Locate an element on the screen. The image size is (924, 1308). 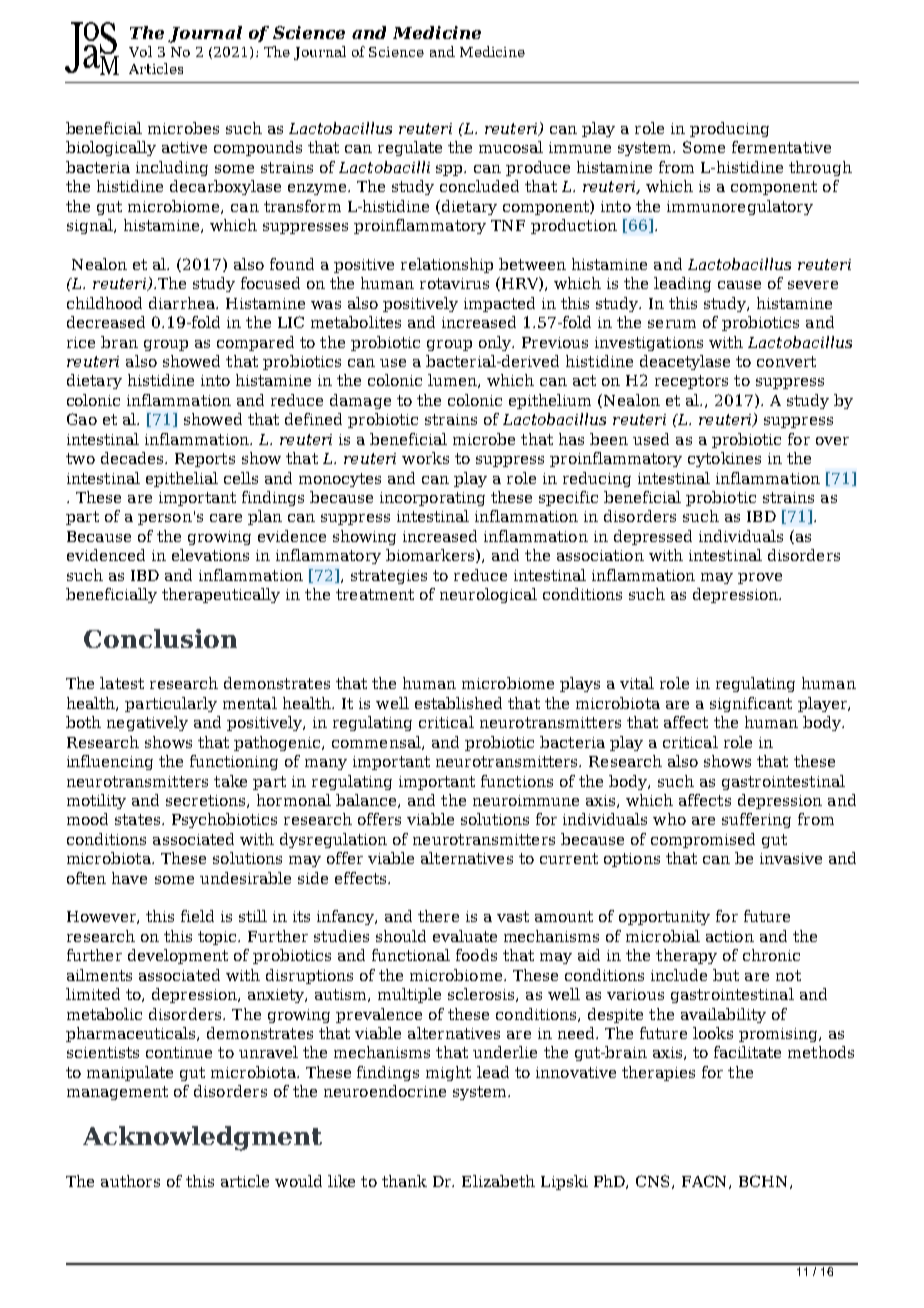
bran is located at coordinates (119, 342).
